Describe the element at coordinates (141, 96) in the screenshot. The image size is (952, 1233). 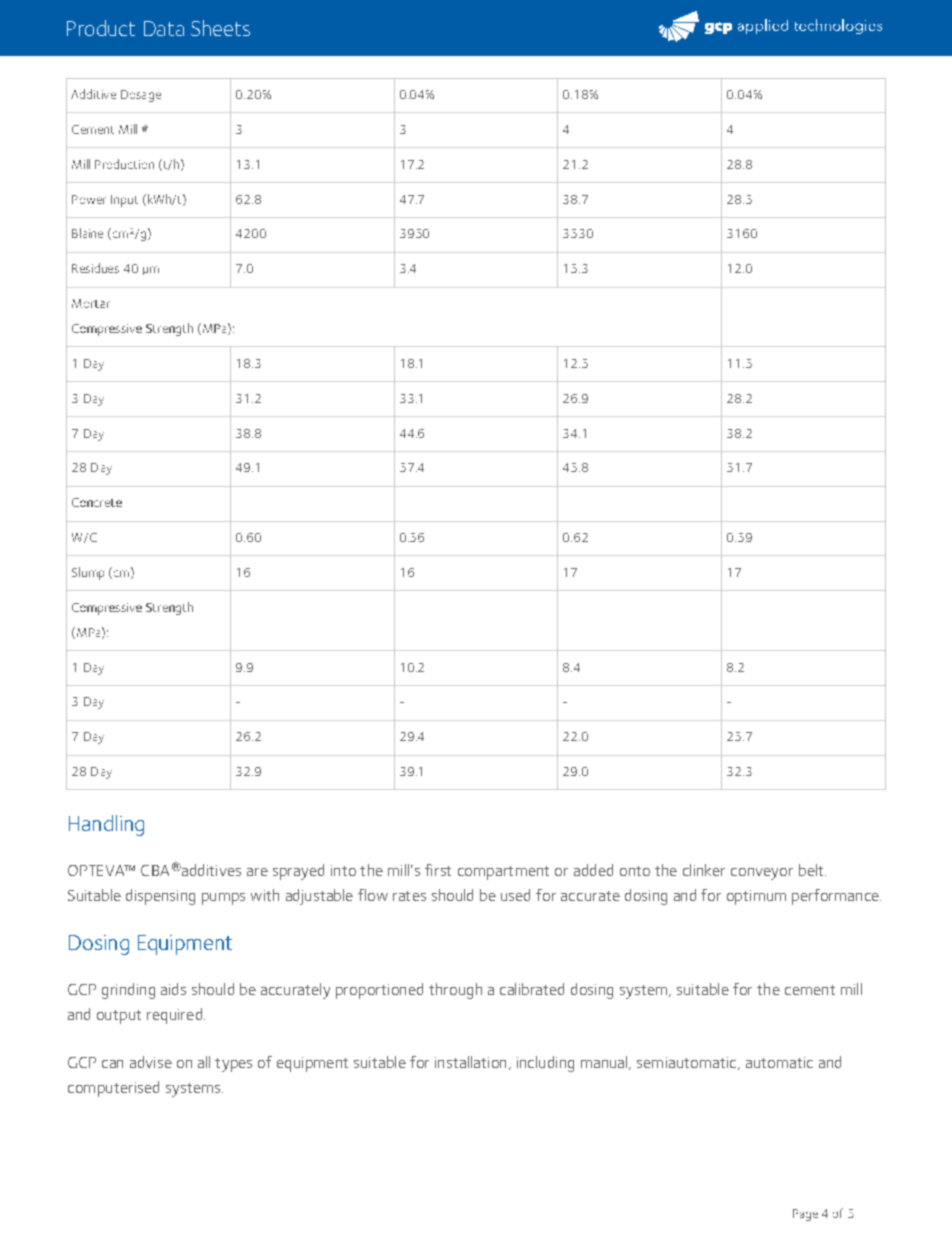
I see `Dosage` at that location.
